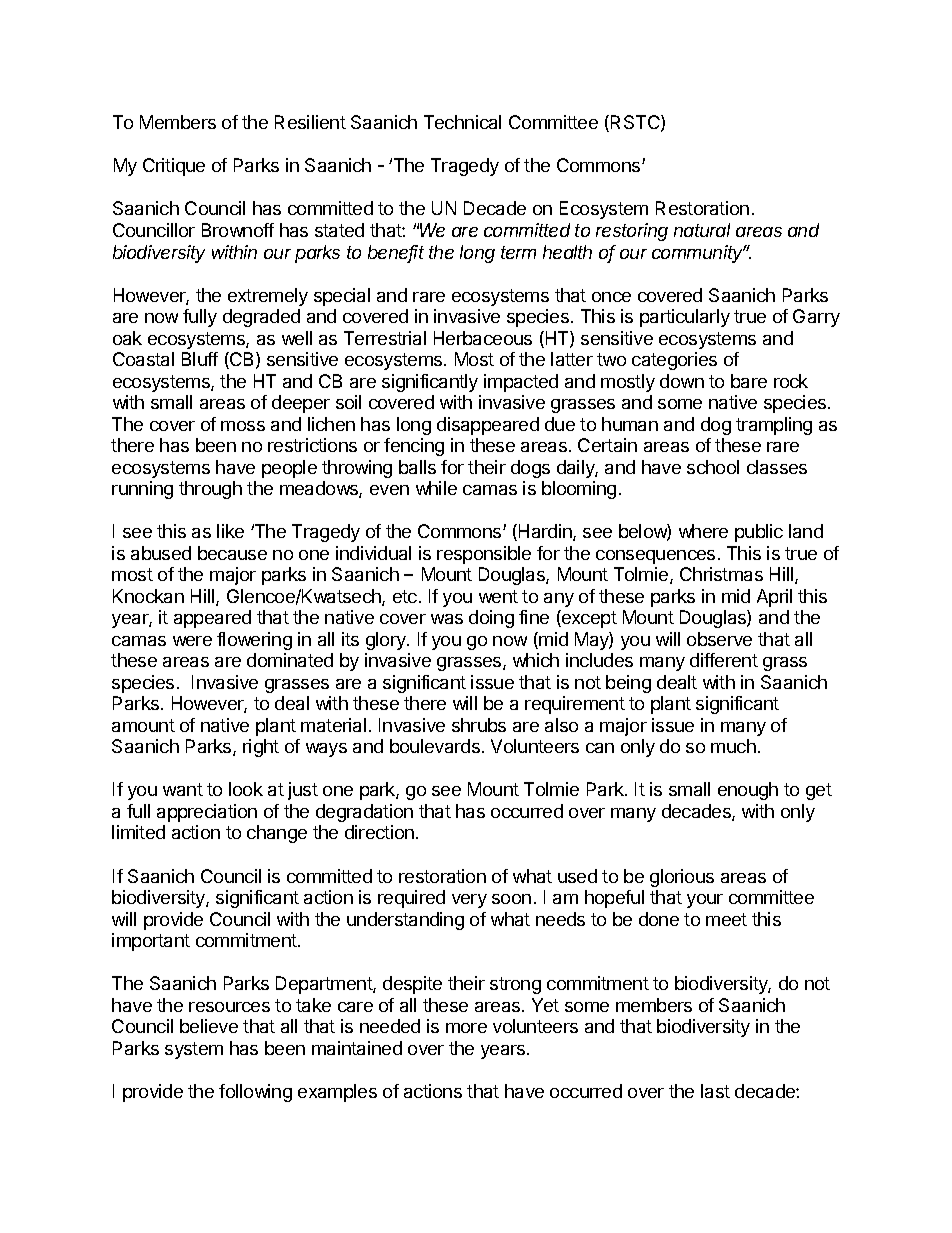 The image size is (952, 1233). What do you see at coordinates (715, 1091) in the page?
I see `last` at bounding box center [715, 1091].
